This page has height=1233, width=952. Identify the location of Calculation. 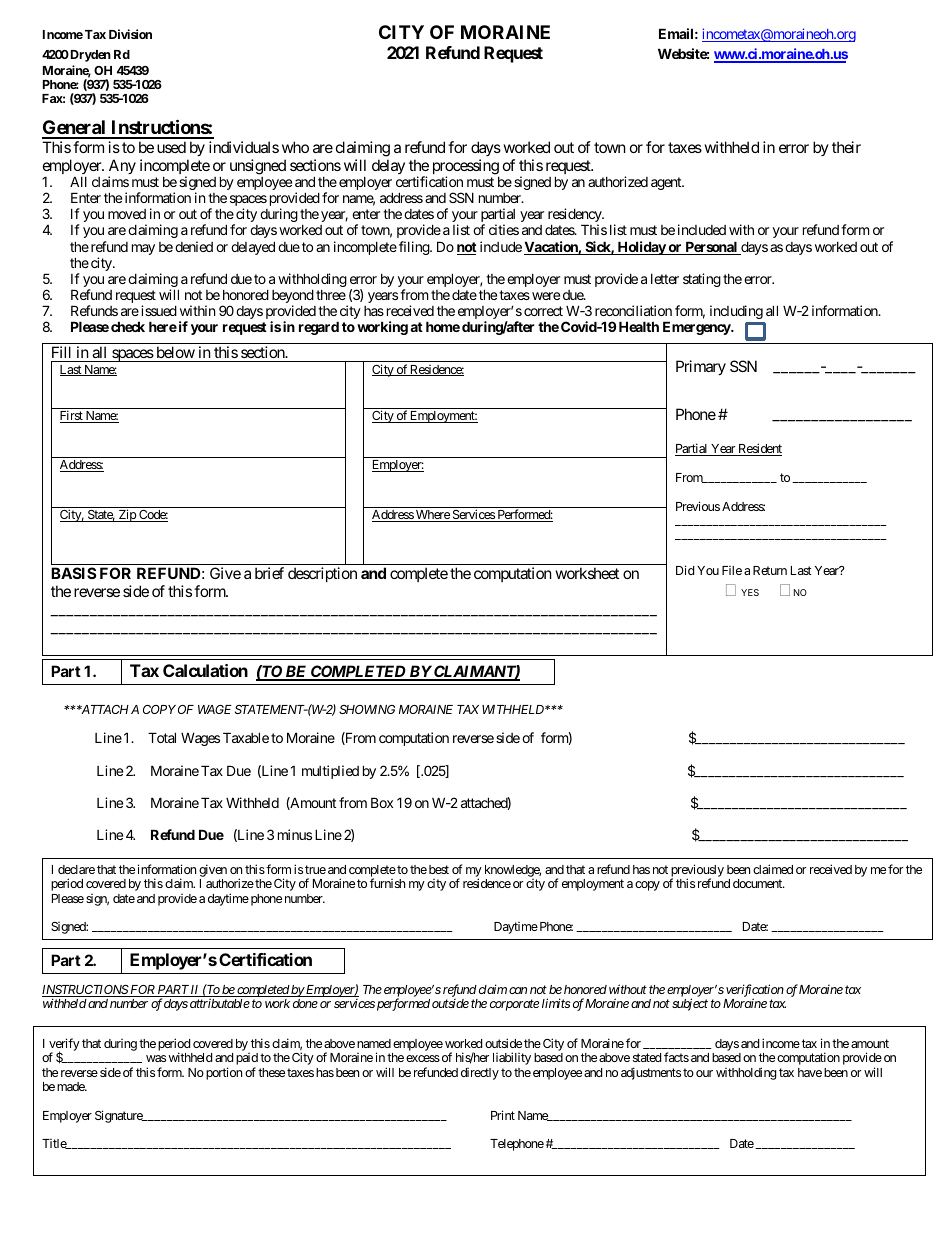
(205, 670).
